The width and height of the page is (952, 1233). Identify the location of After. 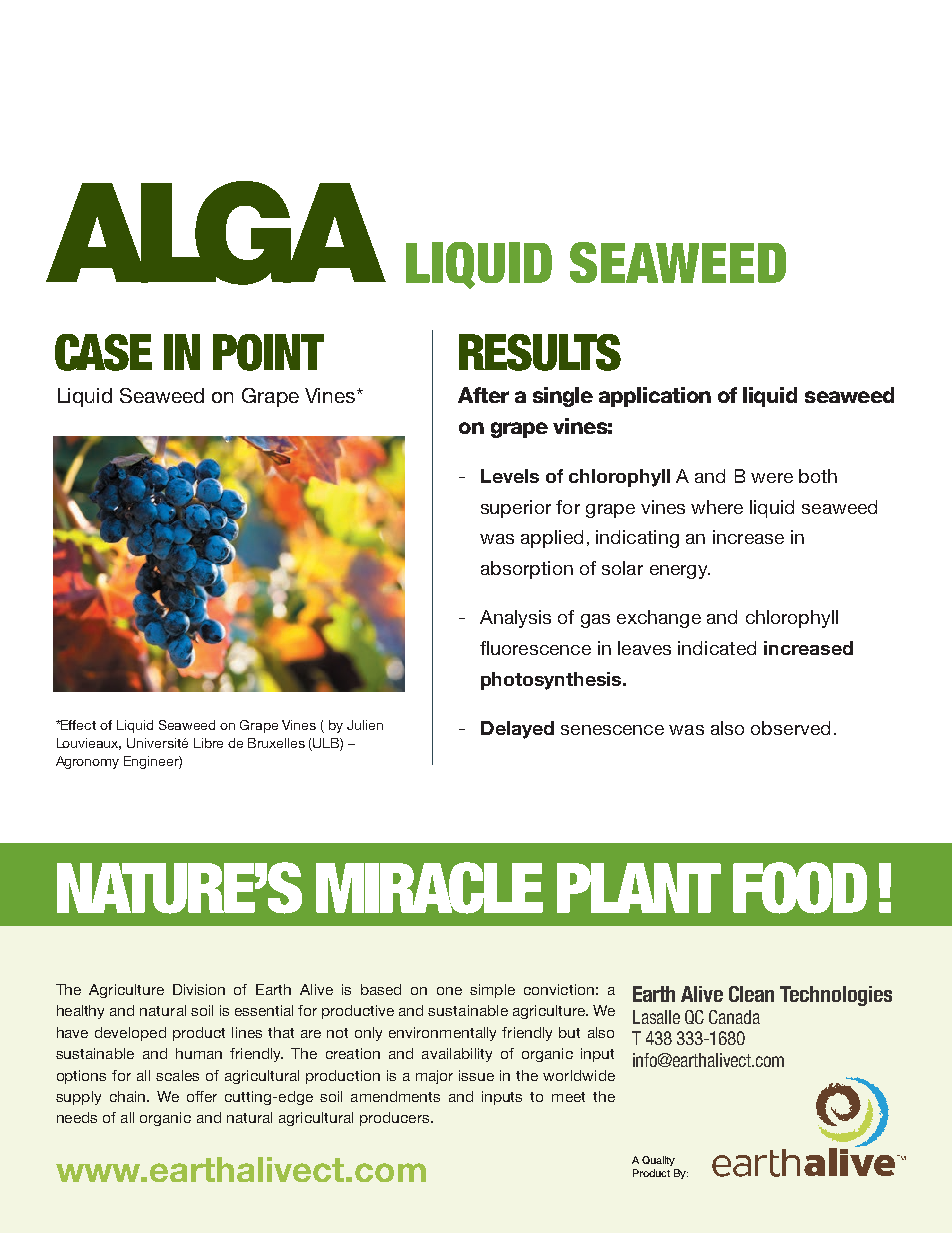
(483, 395).
